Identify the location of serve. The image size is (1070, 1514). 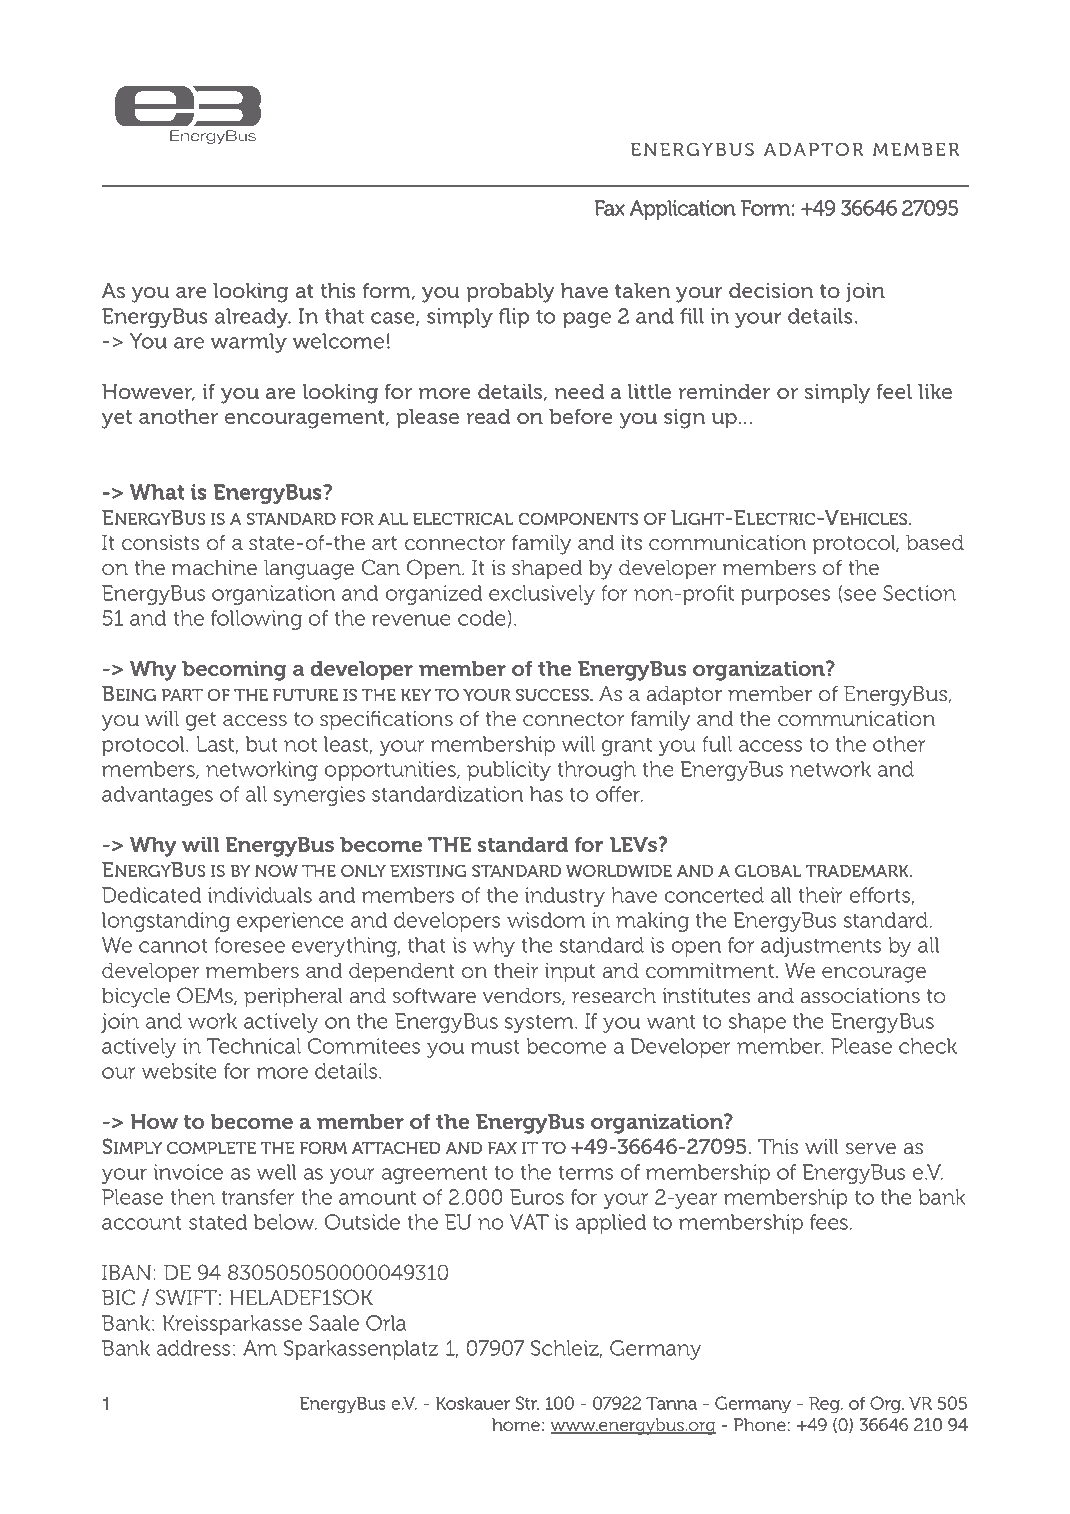
(871, 1149).
